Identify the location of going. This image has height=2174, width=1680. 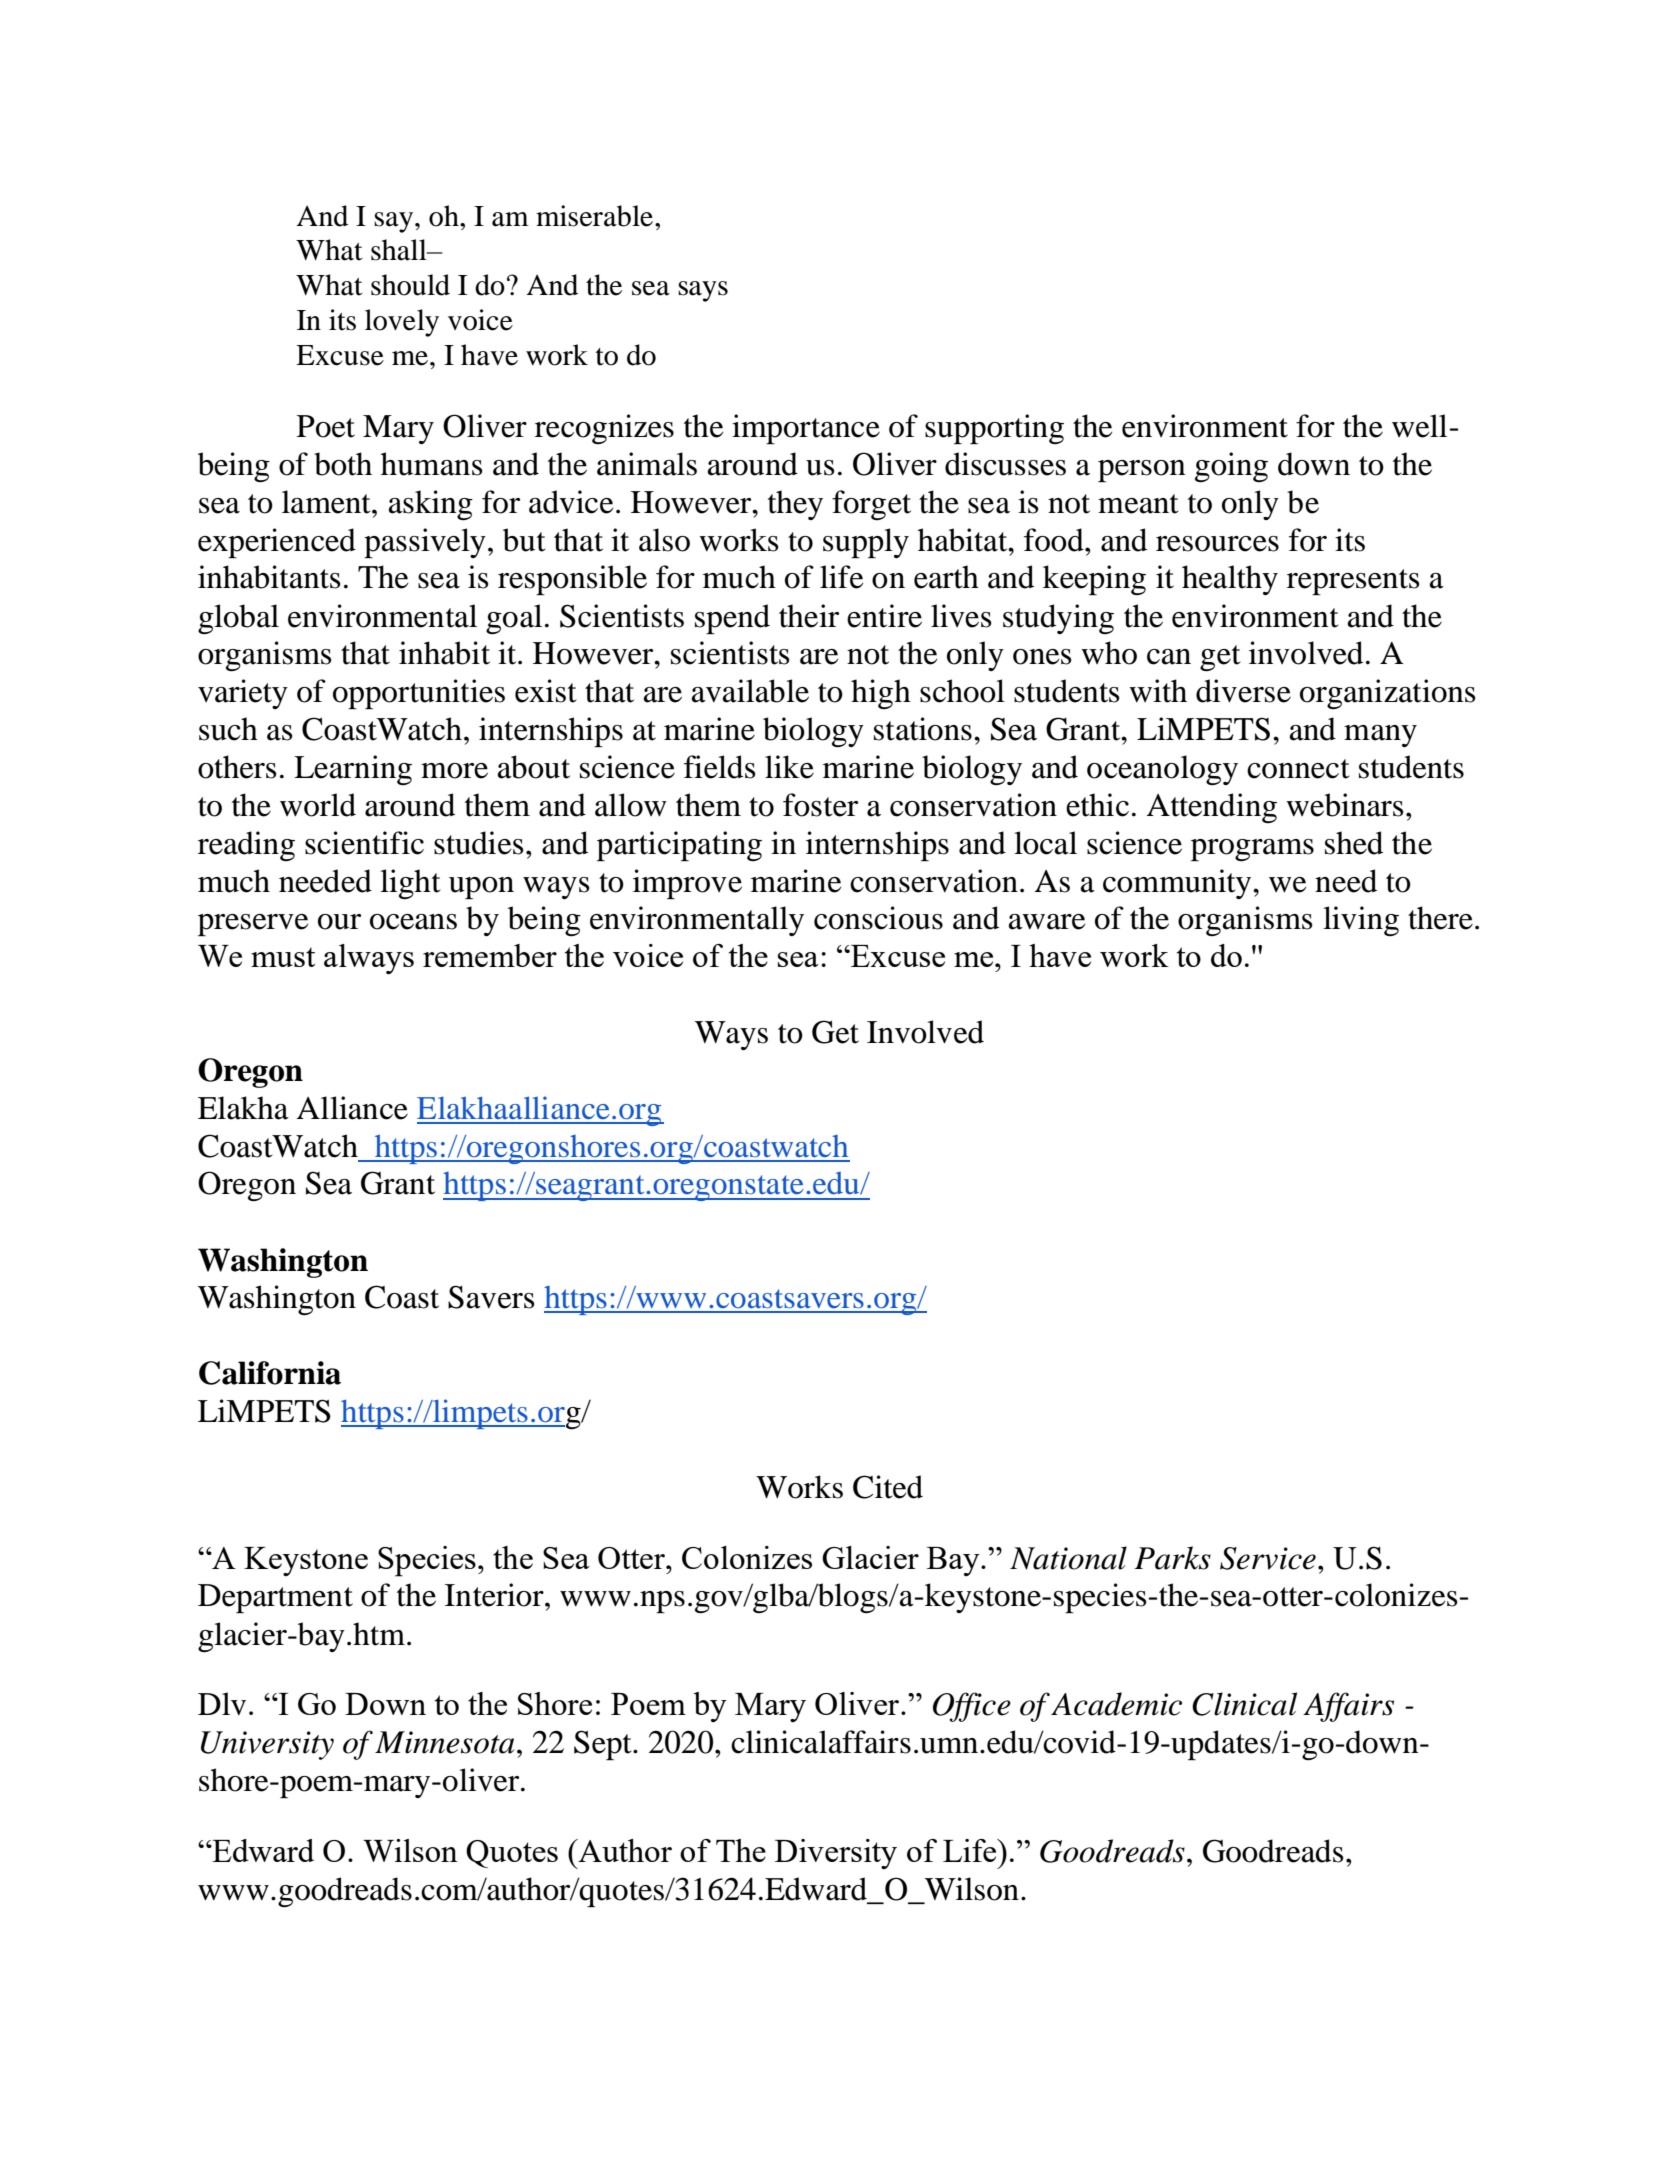
(1231, 467).
